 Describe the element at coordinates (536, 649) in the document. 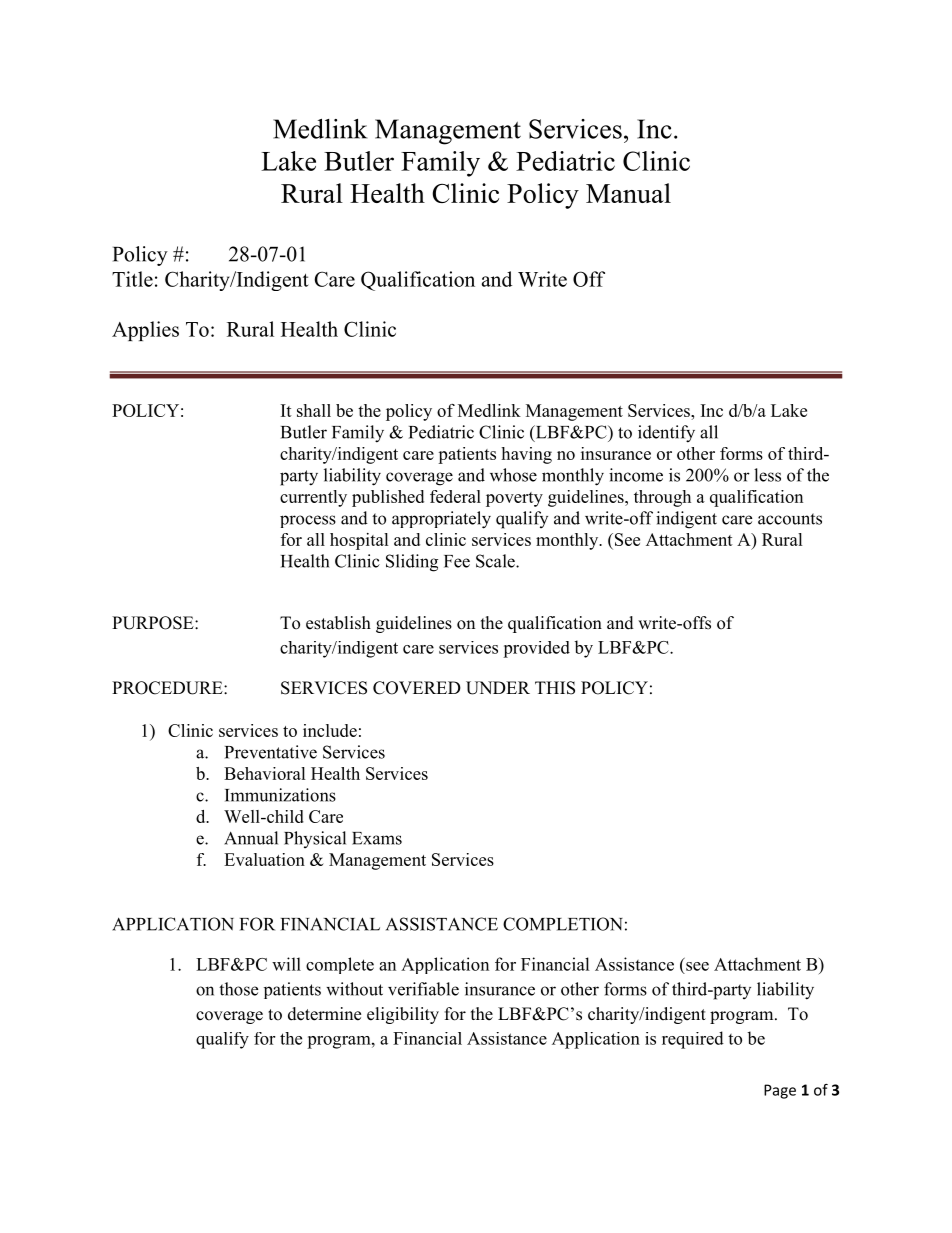

I see `provided` at that location.
